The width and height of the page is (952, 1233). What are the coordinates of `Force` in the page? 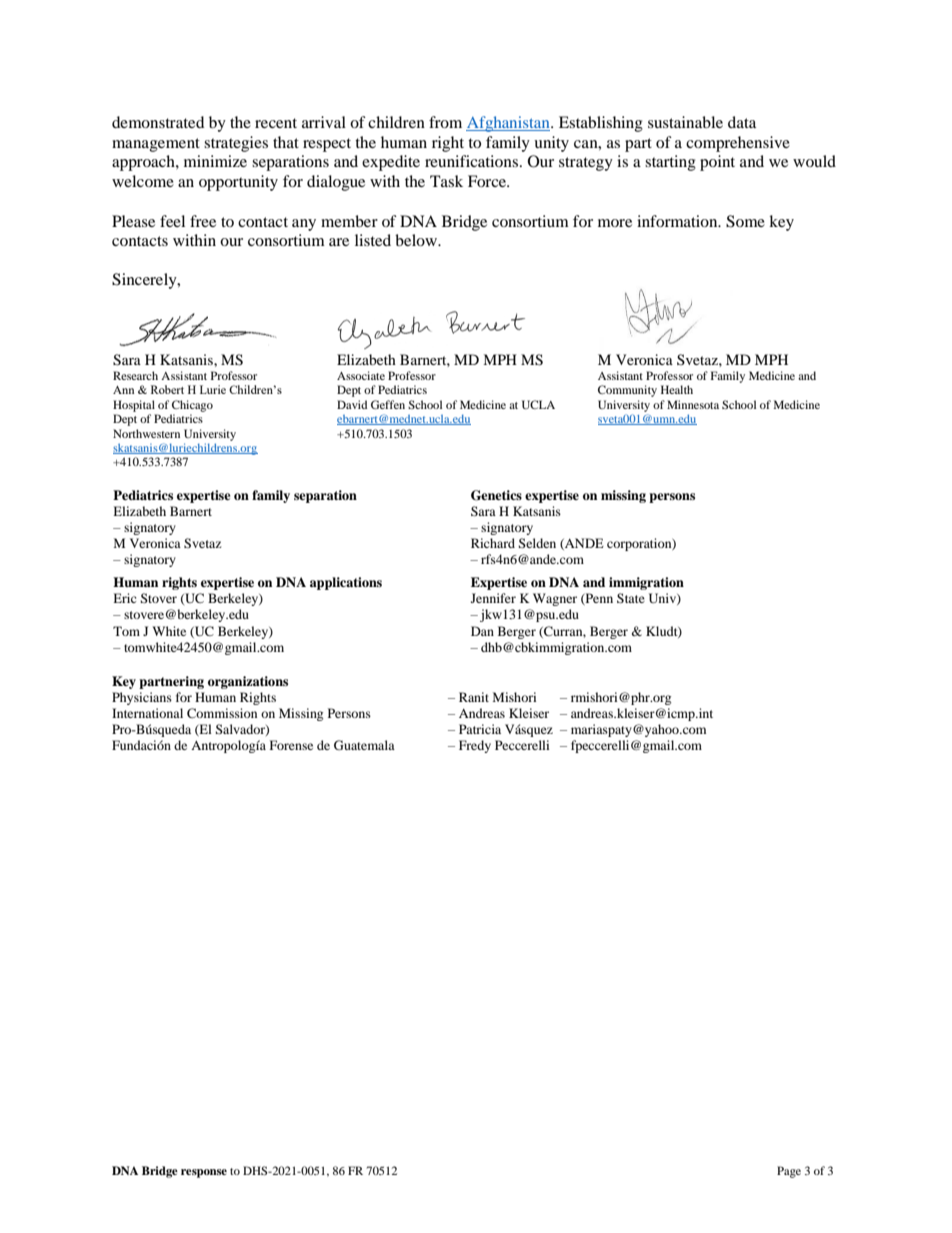 It's located at (488, 181).
